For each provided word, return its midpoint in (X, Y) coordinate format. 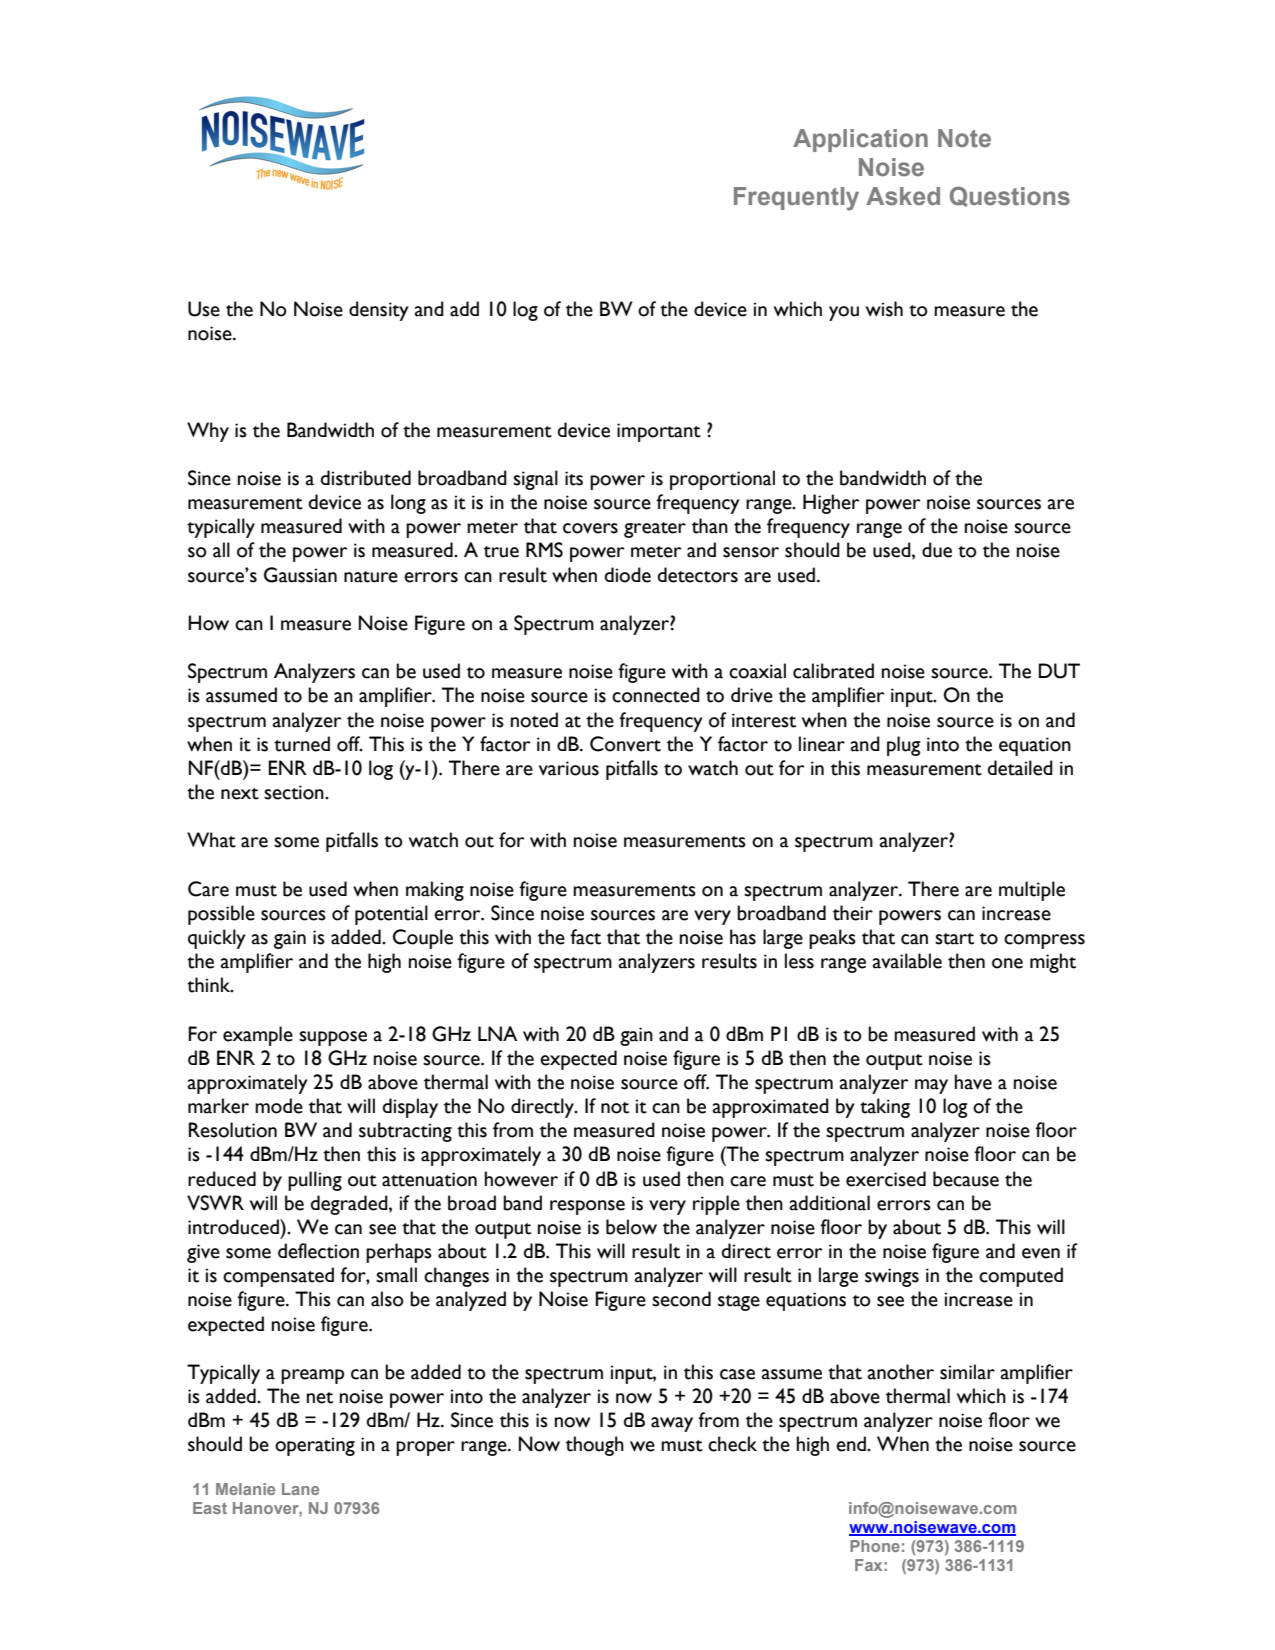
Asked (903, 196)
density (379, 311)
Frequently (796, 199)
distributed (366, 478)
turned (302, 744)
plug (904, 746)
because (966, 1179)
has (743, 937)
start (954, 939)
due (937, 550)
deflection (318, 1251)
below (631, 1227)
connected (656, 695)
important (659, 432)
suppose (333, 1038)
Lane (300, 1489)
